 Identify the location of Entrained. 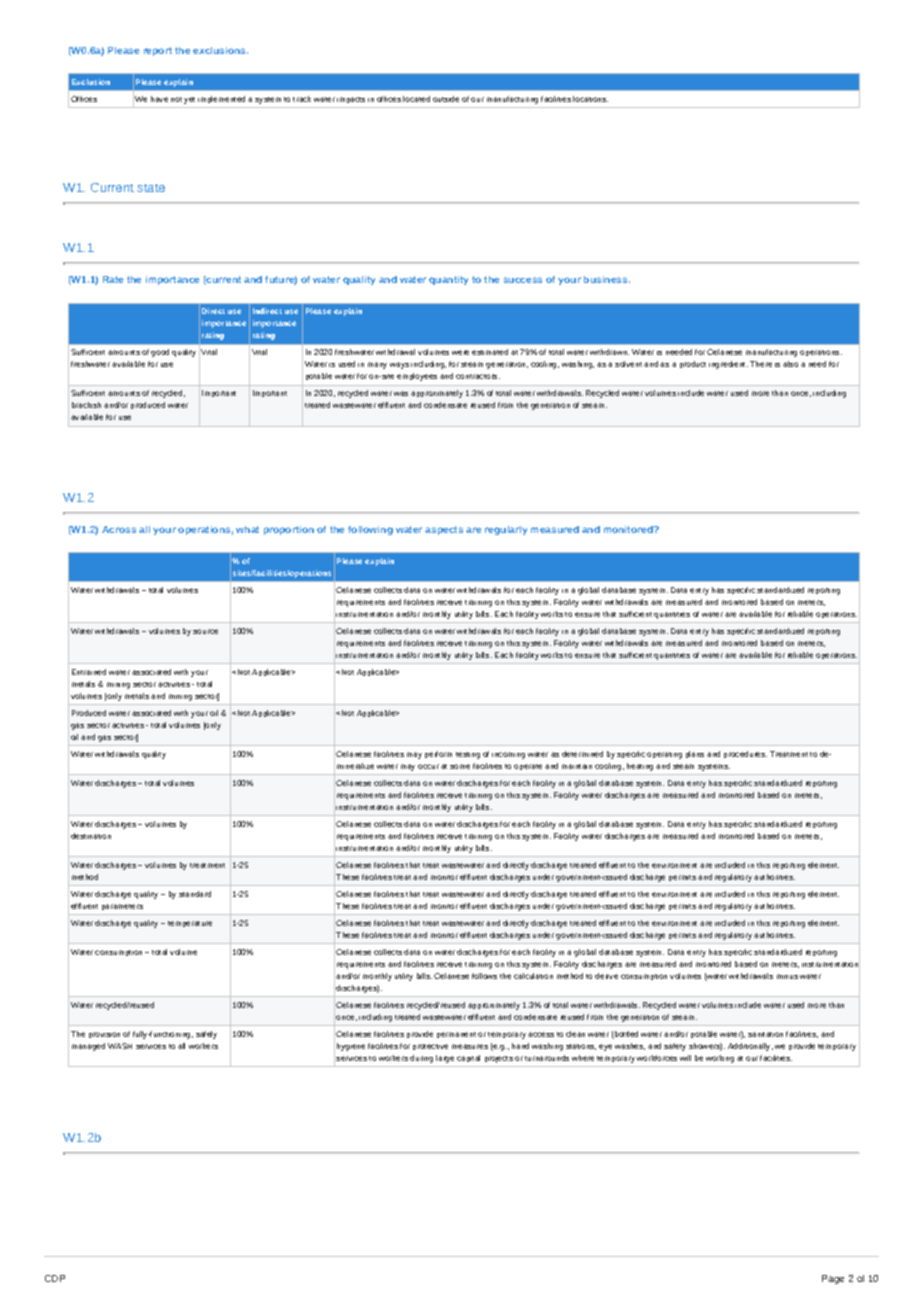
(89, 672).
